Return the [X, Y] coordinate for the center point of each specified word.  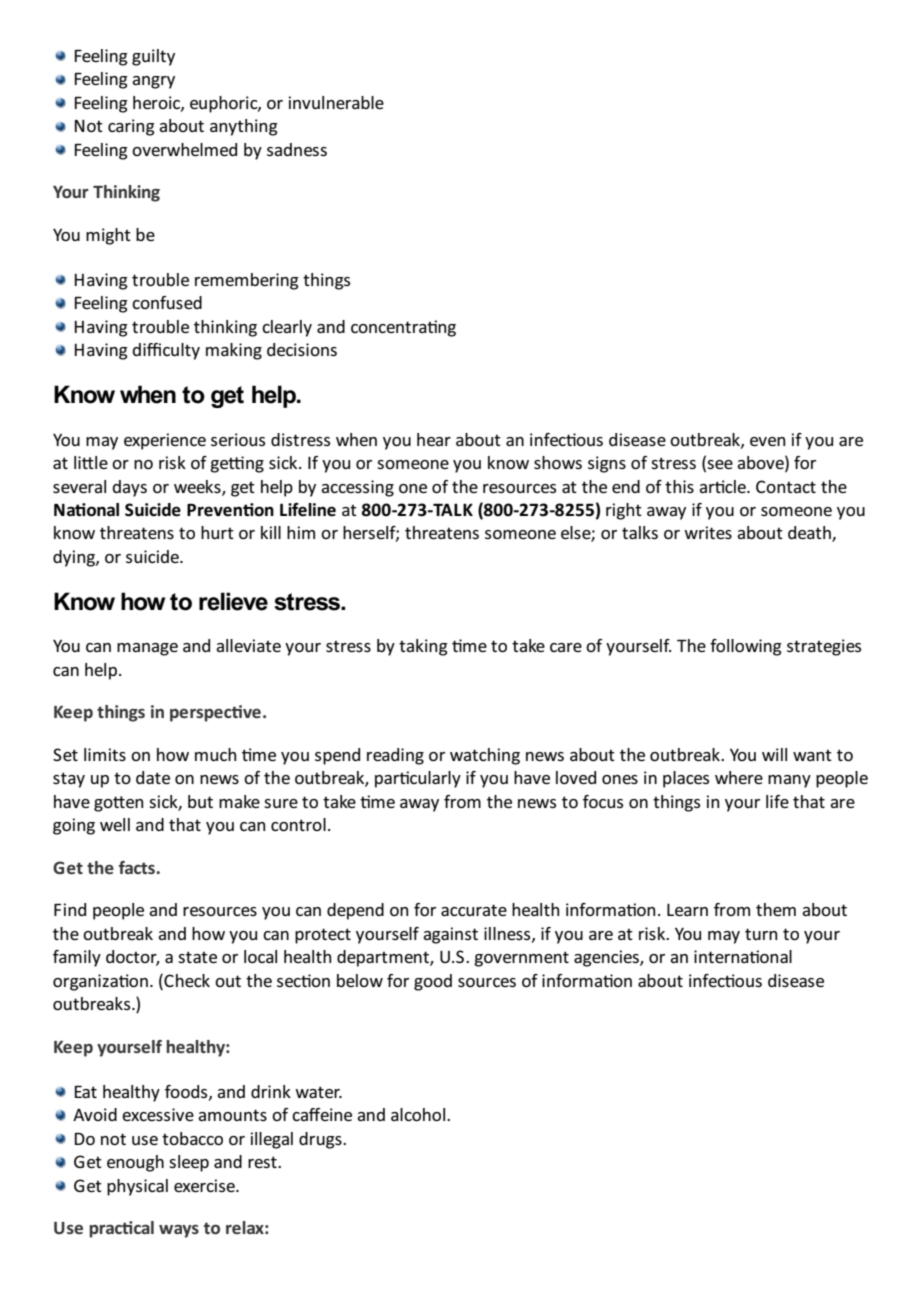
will [774, 754]
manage [147, 649]
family [77, 958]
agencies [607, 958]
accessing [357, 488]
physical [137, 1187]
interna [722, 956]
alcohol [418, 1114]
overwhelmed [184, 149]
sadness [297, 149]
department [384, 958]
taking [423, 647]
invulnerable [336, 102]
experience [165, 441]
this [679, 486]
